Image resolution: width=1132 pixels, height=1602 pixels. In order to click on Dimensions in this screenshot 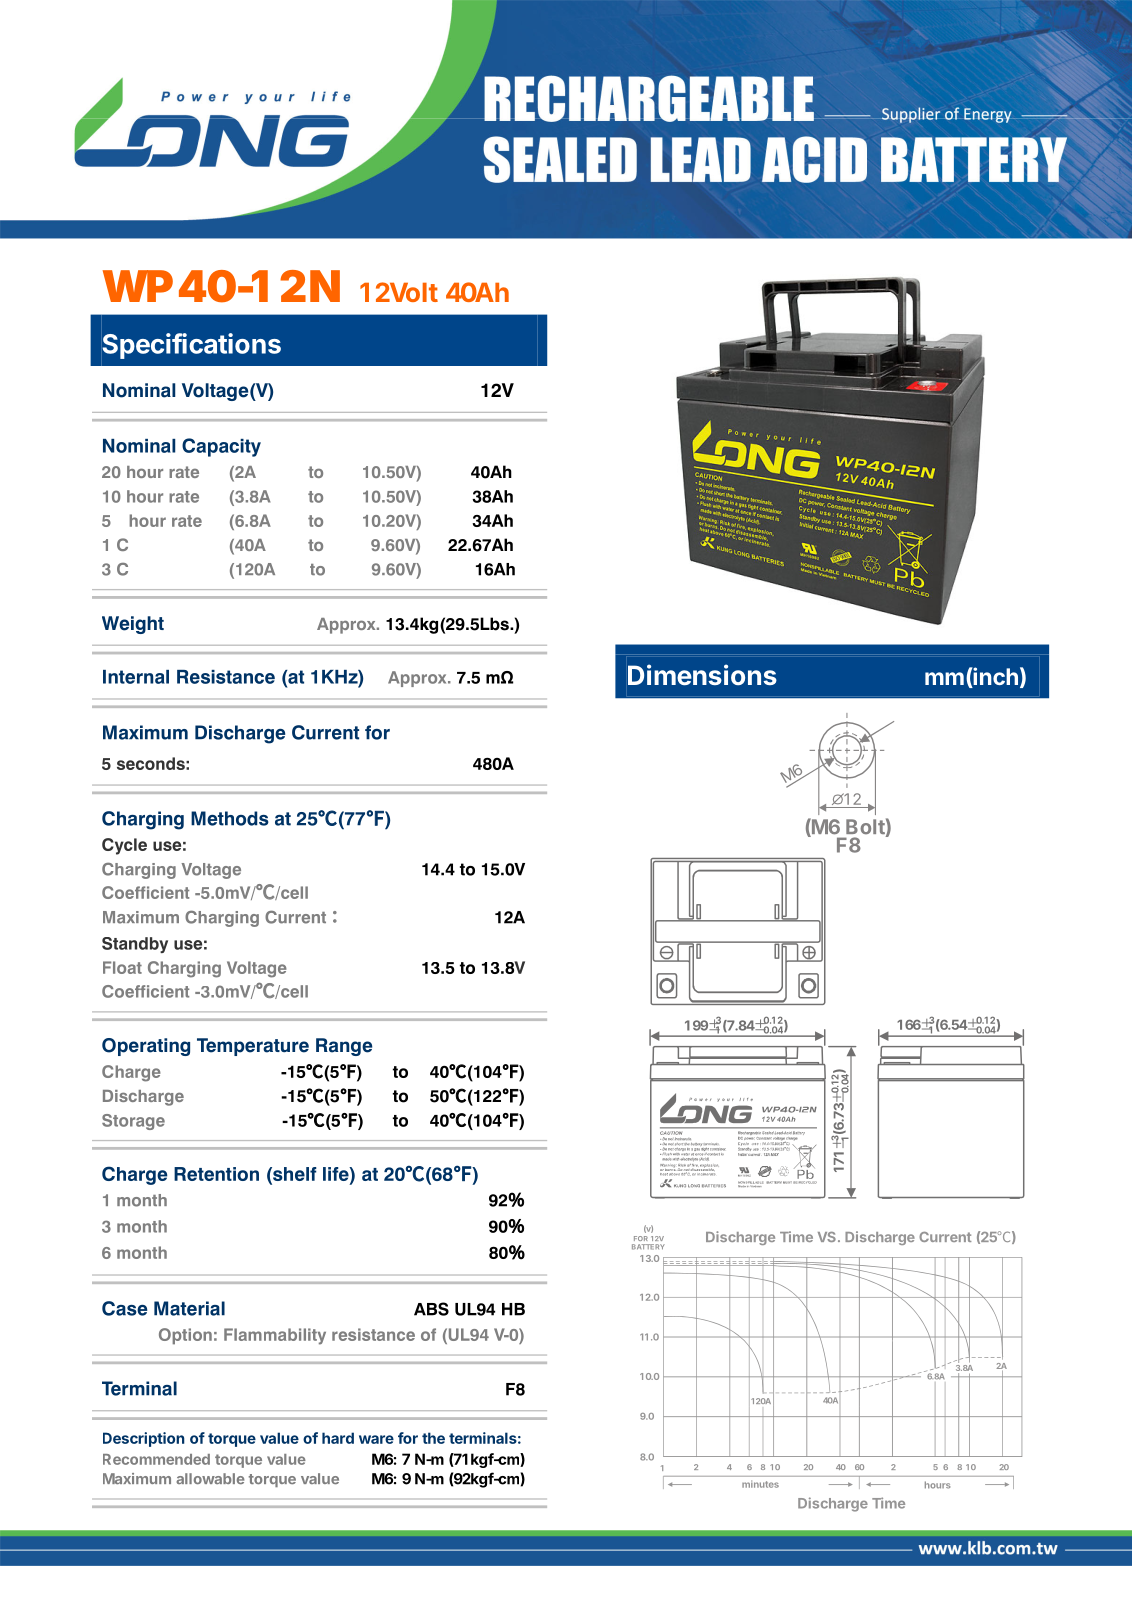, I will do `click(702, 674)`.
